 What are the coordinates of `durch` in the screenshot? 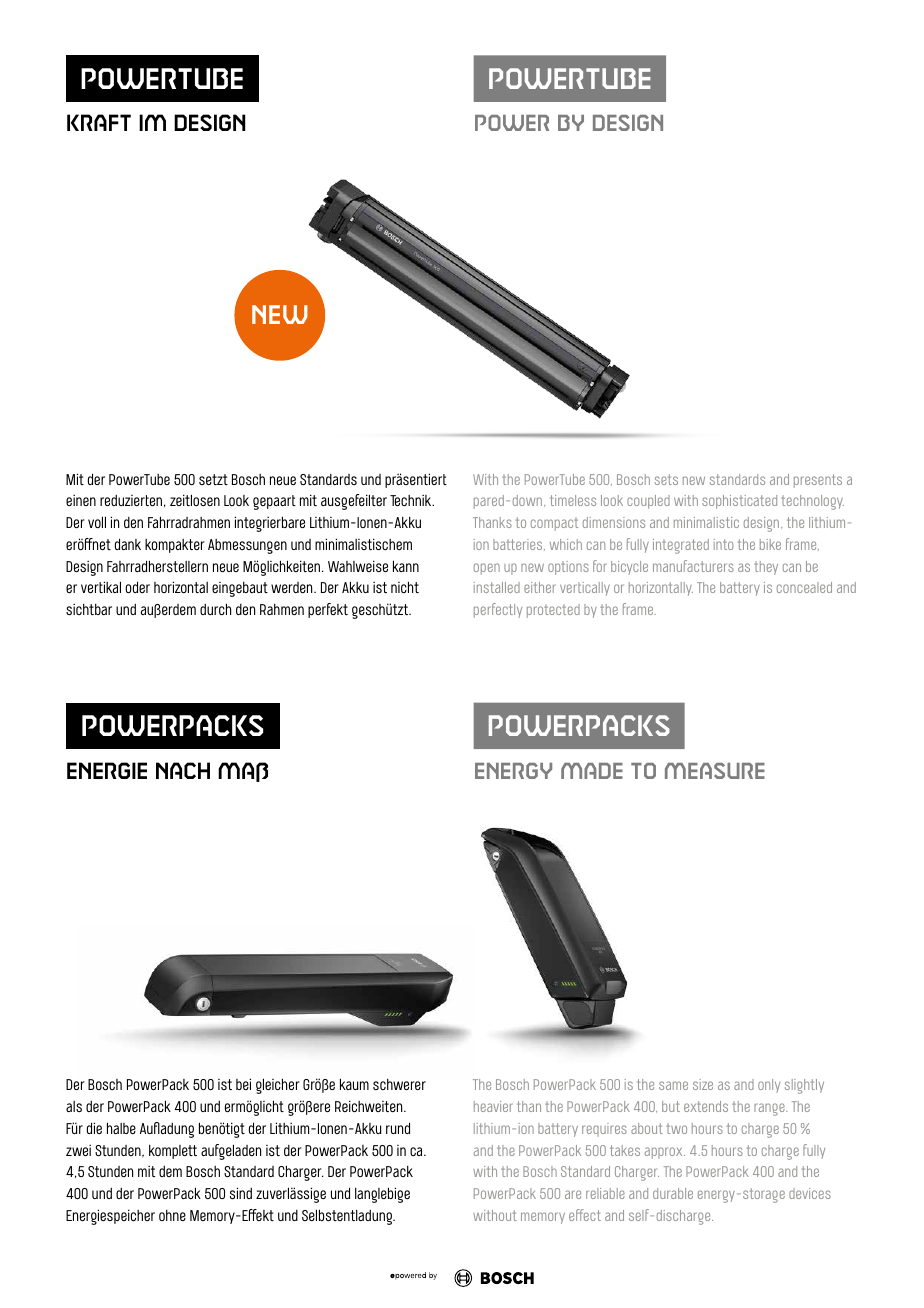 It's located at (215, 609).
